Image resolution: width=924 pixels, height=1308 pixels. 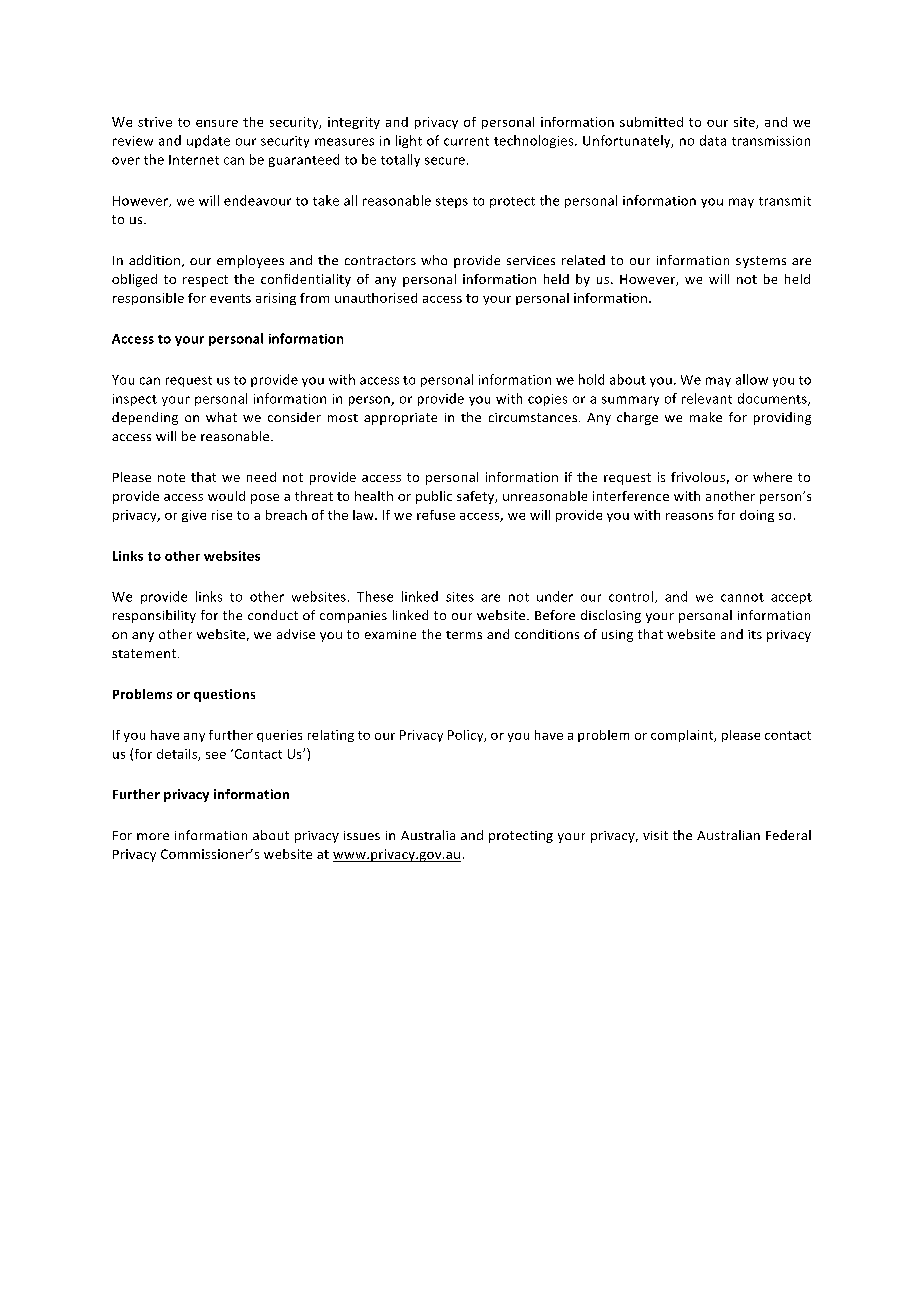 What do you see at coordinates (713, 140) in the page?
I see `data` at bounding box center [713, 140].
